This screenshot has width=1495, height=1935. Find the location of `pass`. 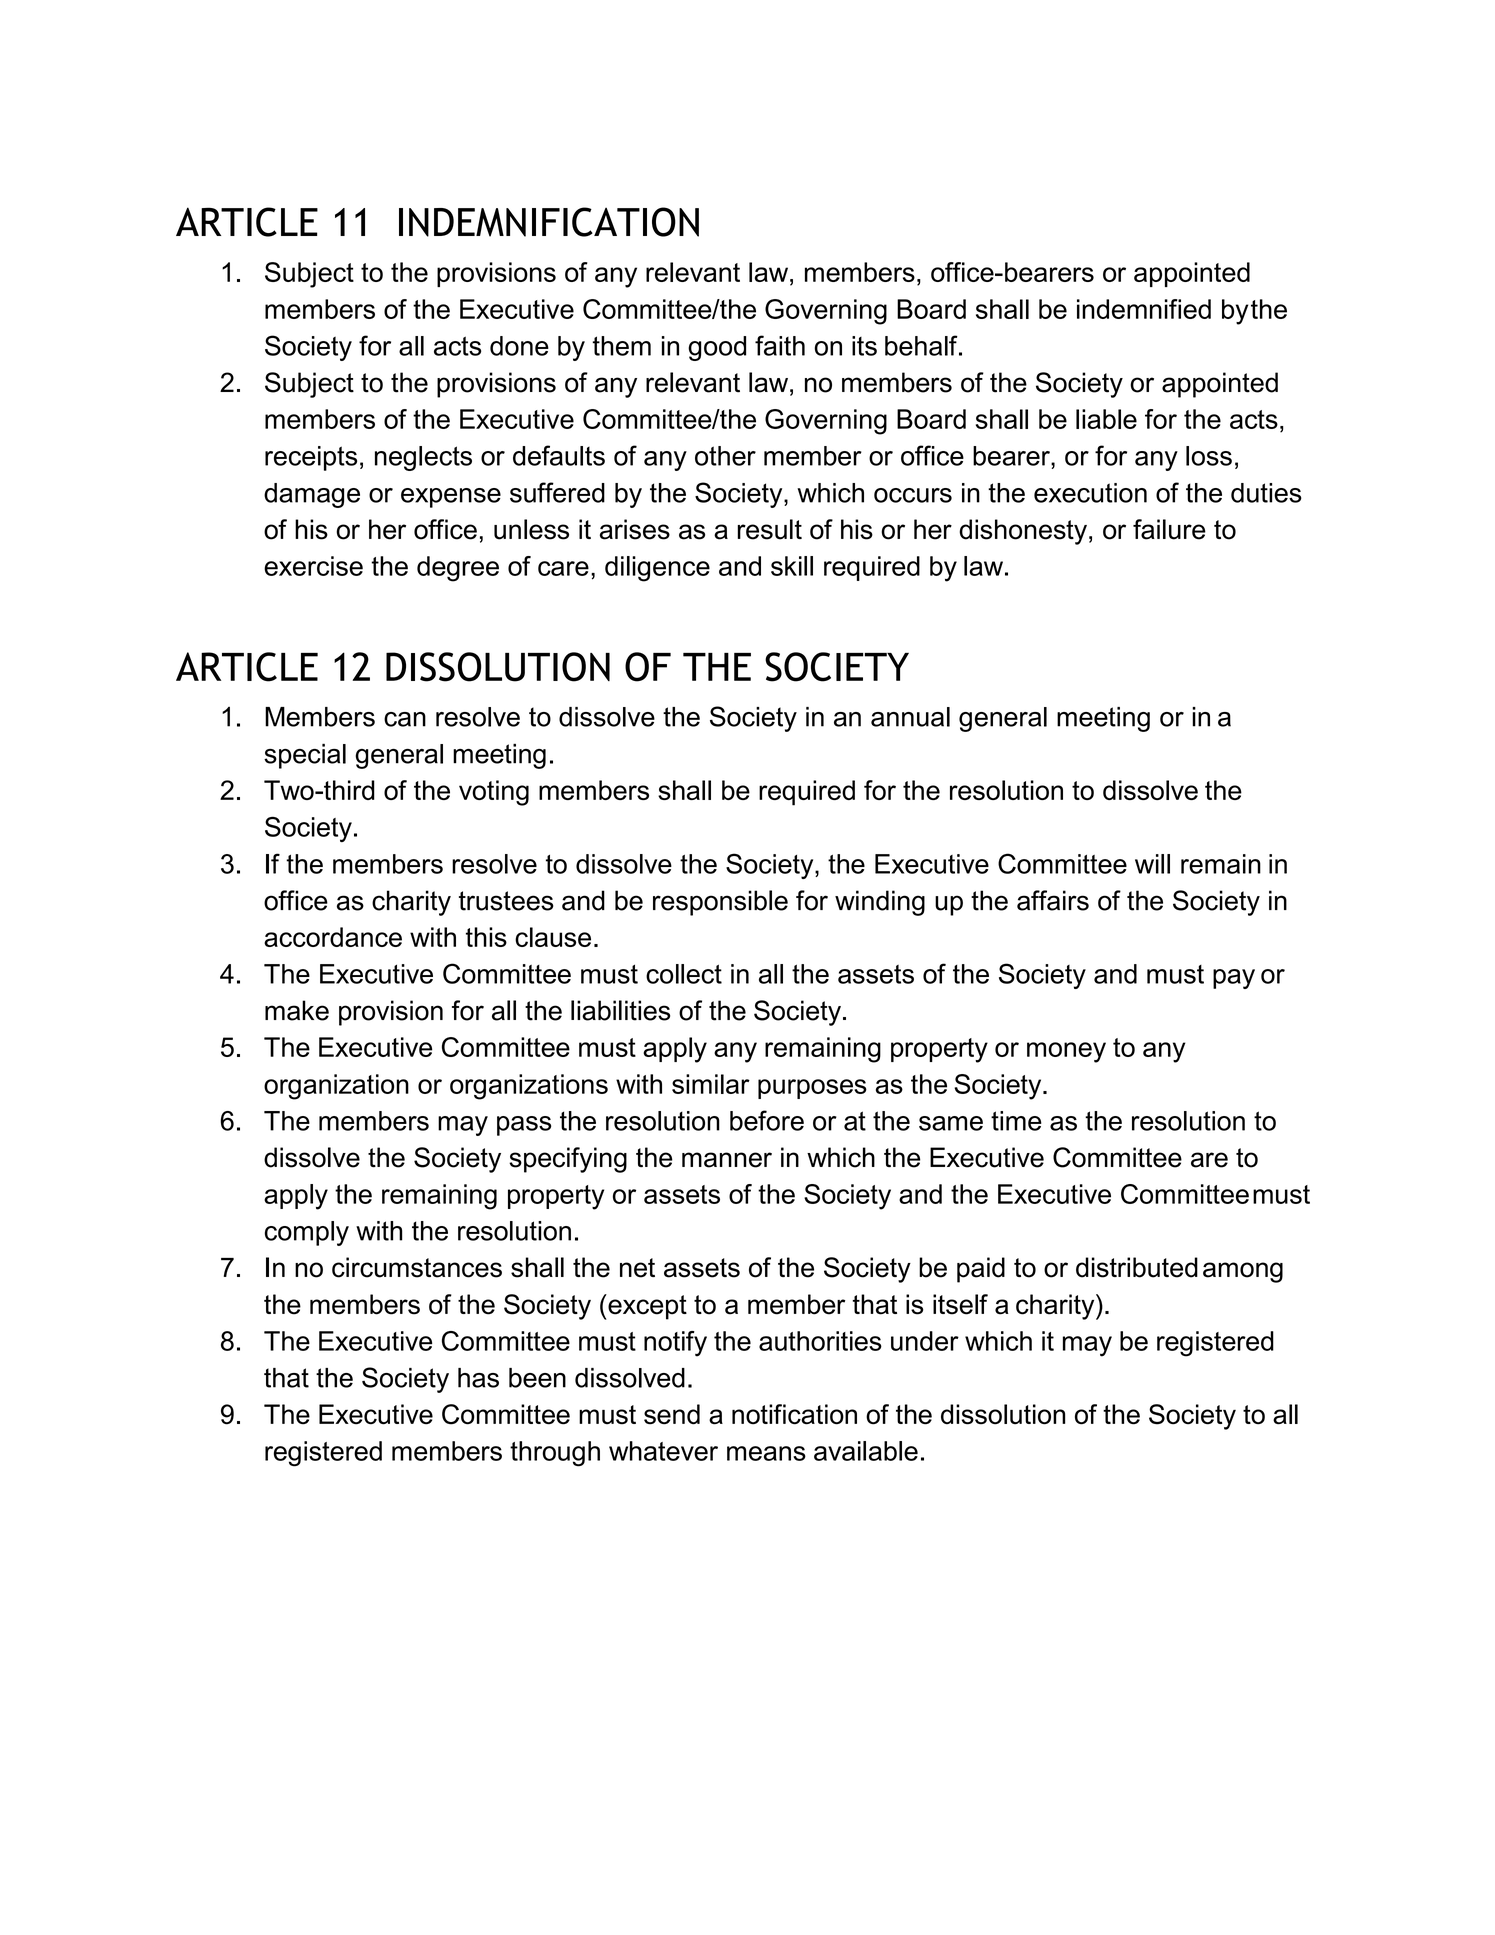

pass is located at coordinates (524, 1126).
